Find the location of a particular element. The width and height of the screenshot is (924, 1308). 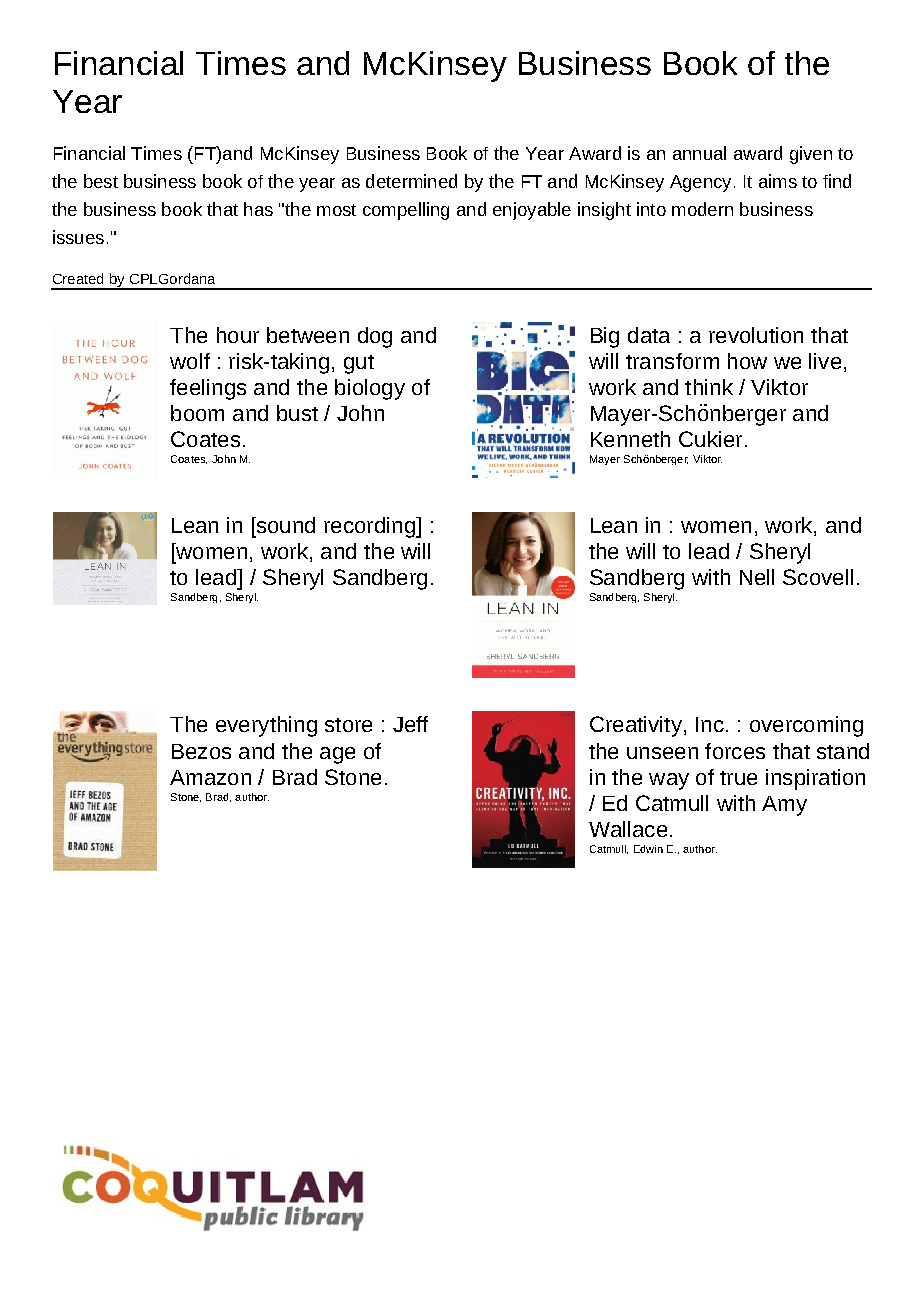

aims is located at coordinates (778, 181).
